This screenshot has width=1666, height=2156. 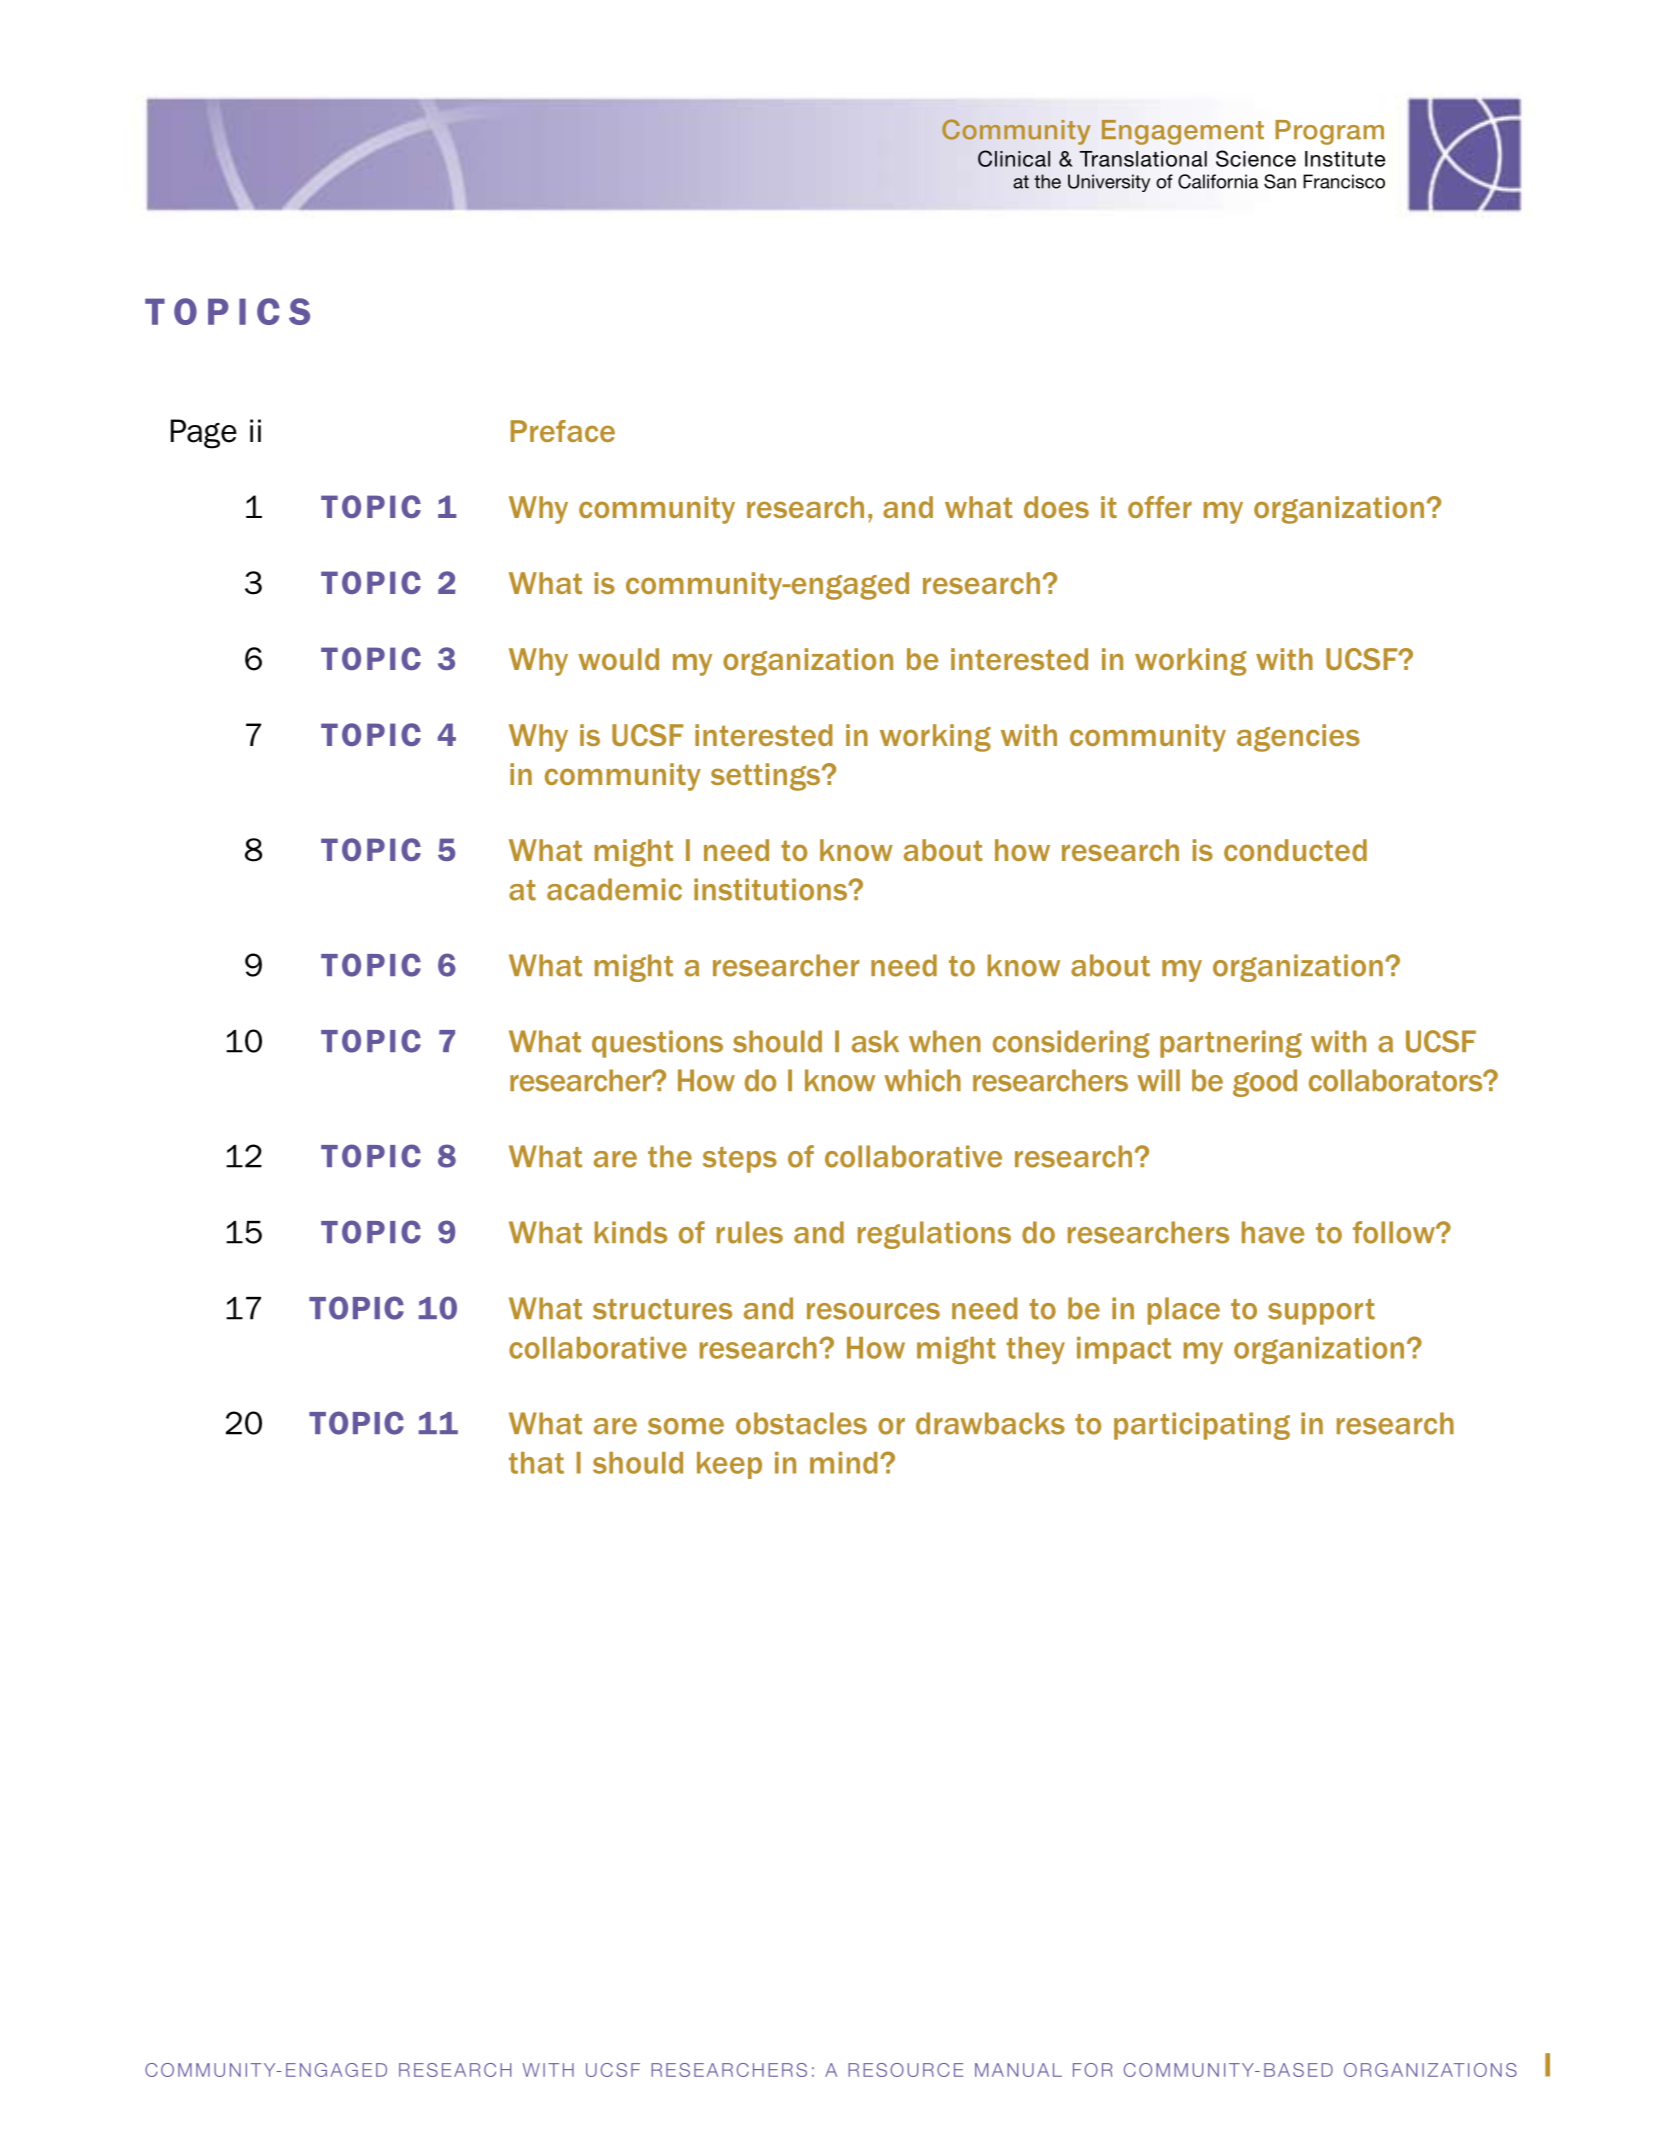 What do you see at coordinates (875, 1041) in the screenshot?
I see `ask` at bounding box center [875, 1041].
